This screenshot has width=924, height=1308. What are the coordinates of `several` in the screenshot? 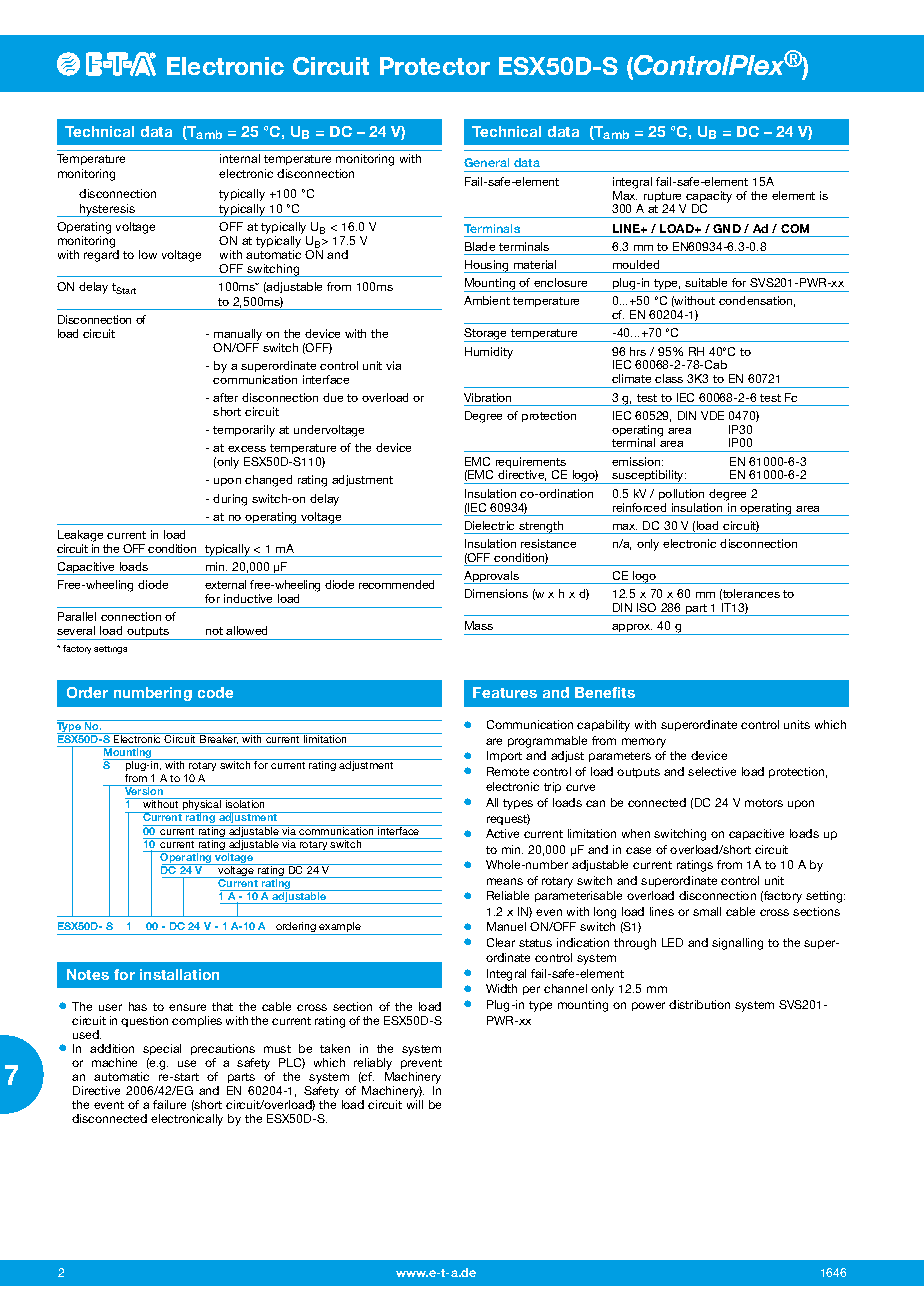 It's located at (76, 630).
